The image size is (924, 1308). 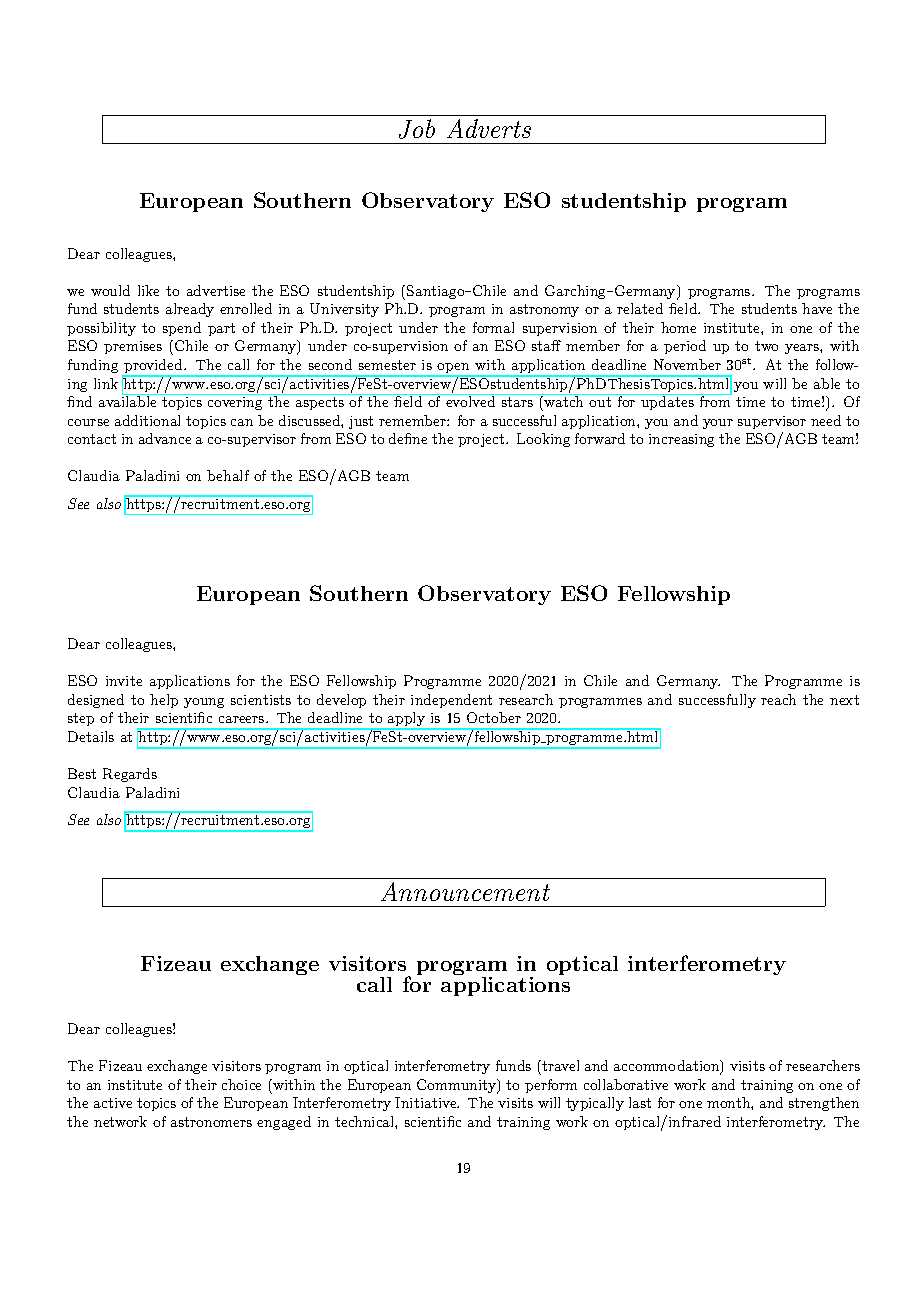 What do you see at coordinates (427, 1102) in the screenshot?
I see `Initiative` at bounding box center [427, 1102].
